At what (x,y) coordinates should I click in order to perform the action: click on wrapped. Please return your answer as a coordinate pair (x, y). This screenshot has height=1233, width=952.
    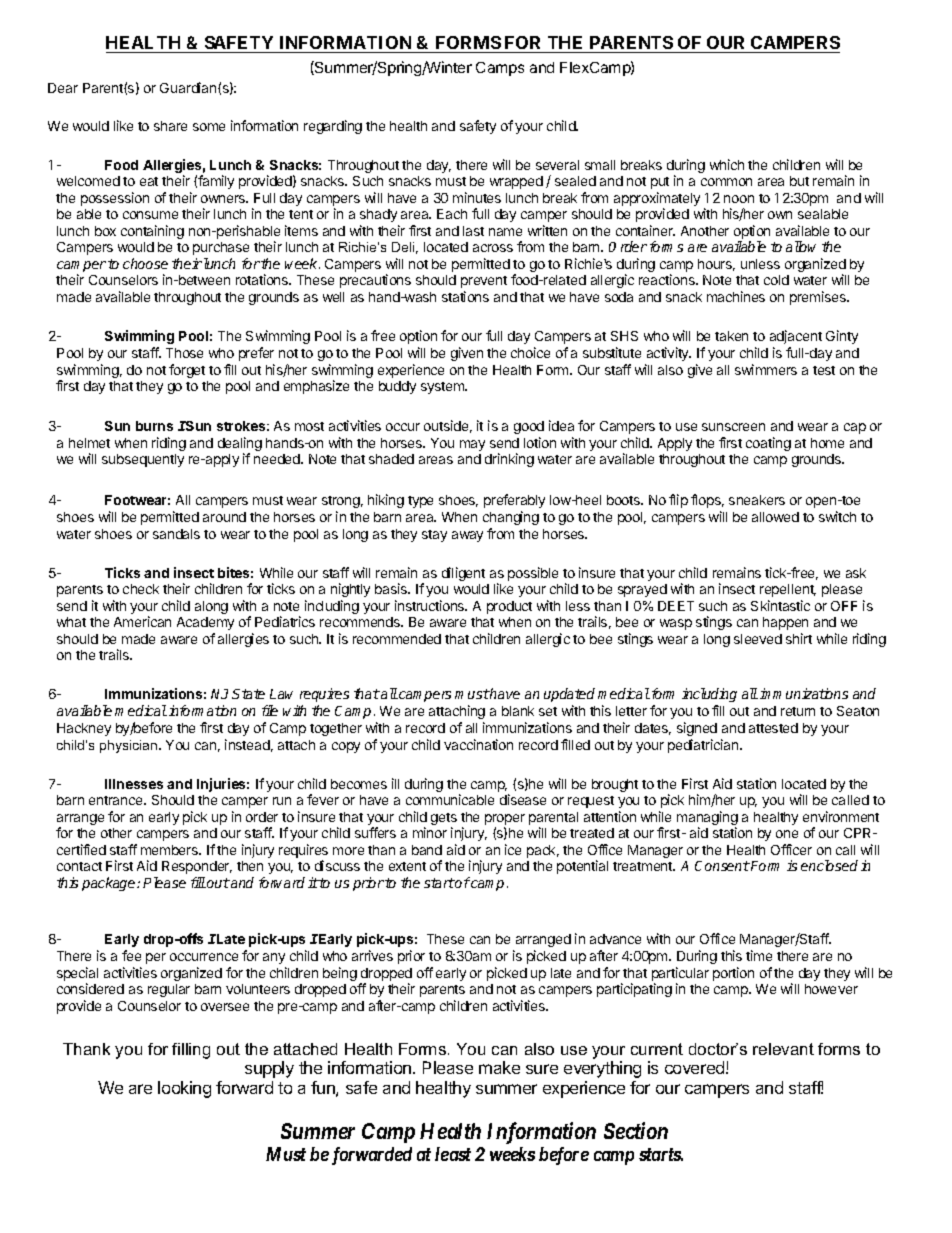
    Looking at the image, I should click on (516, 182).
